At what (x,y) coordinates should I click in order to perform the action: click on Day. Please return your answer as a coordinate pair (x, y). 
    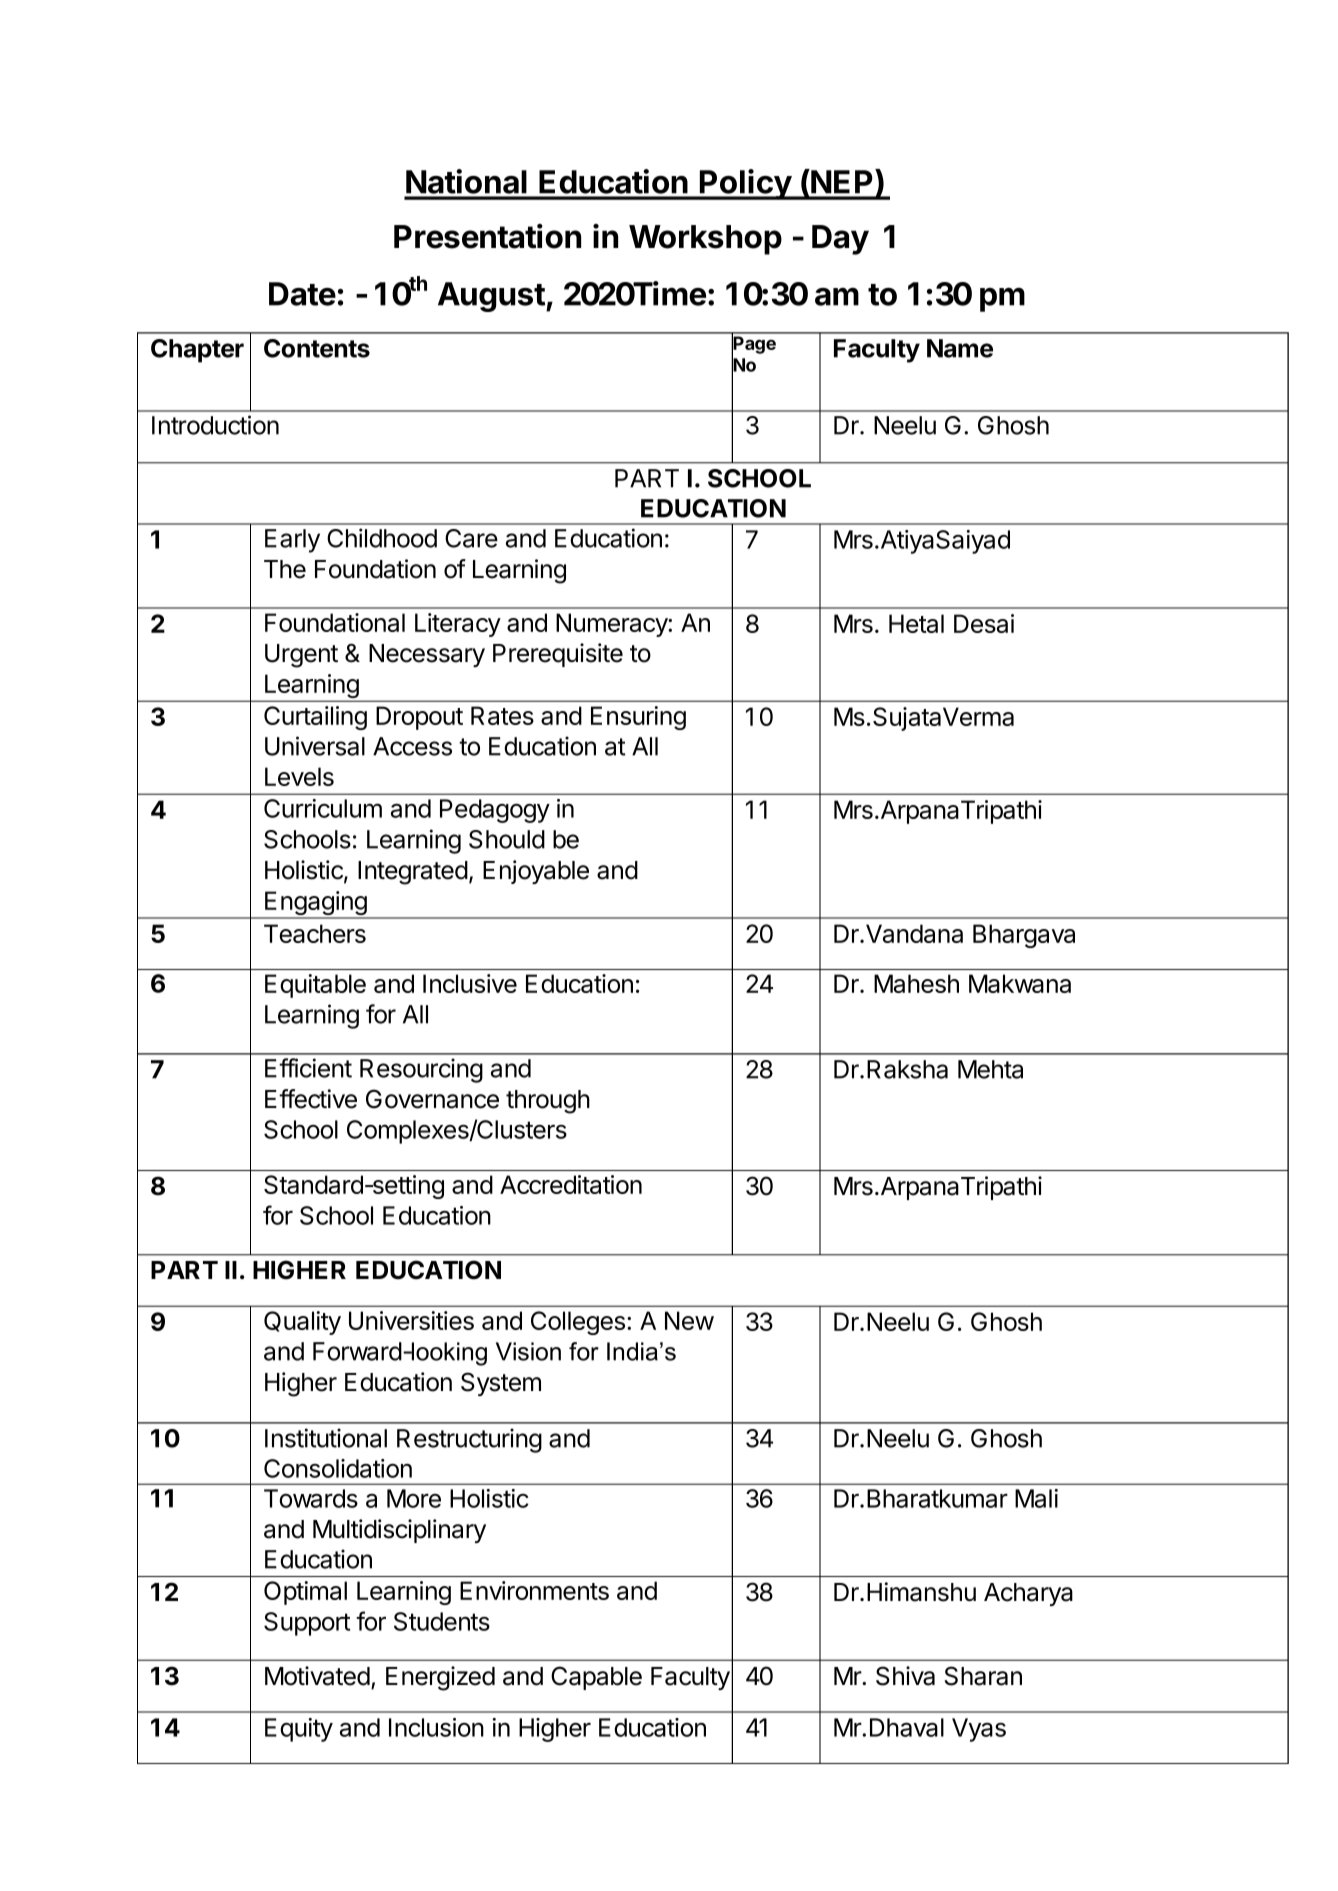
    Looking at the image, I should click on (840, 240).
